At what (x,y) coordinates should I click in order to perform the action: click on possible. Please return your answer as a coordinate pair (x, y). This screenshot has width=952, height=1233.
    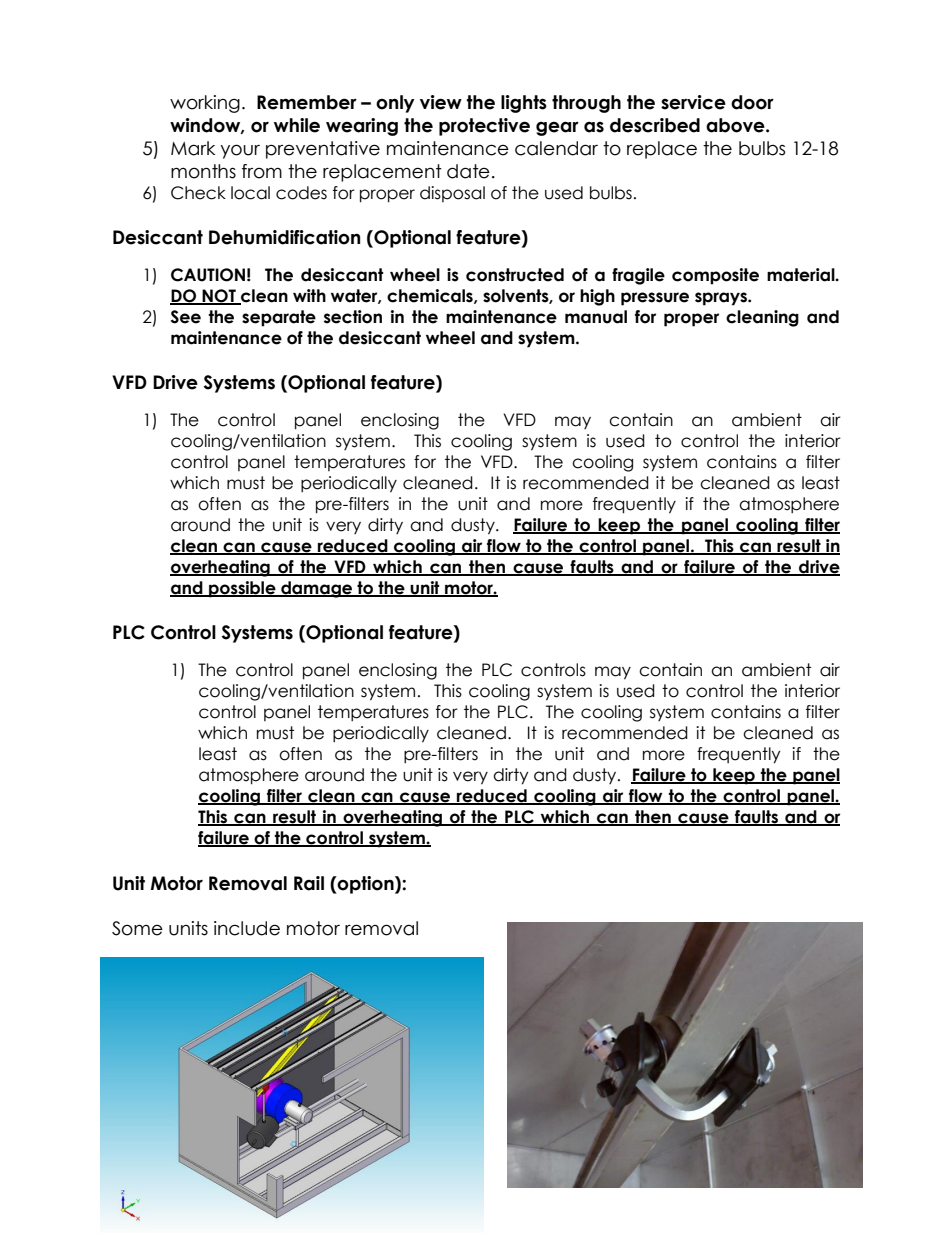
    Looking at the image, I should click on (242, 589).
